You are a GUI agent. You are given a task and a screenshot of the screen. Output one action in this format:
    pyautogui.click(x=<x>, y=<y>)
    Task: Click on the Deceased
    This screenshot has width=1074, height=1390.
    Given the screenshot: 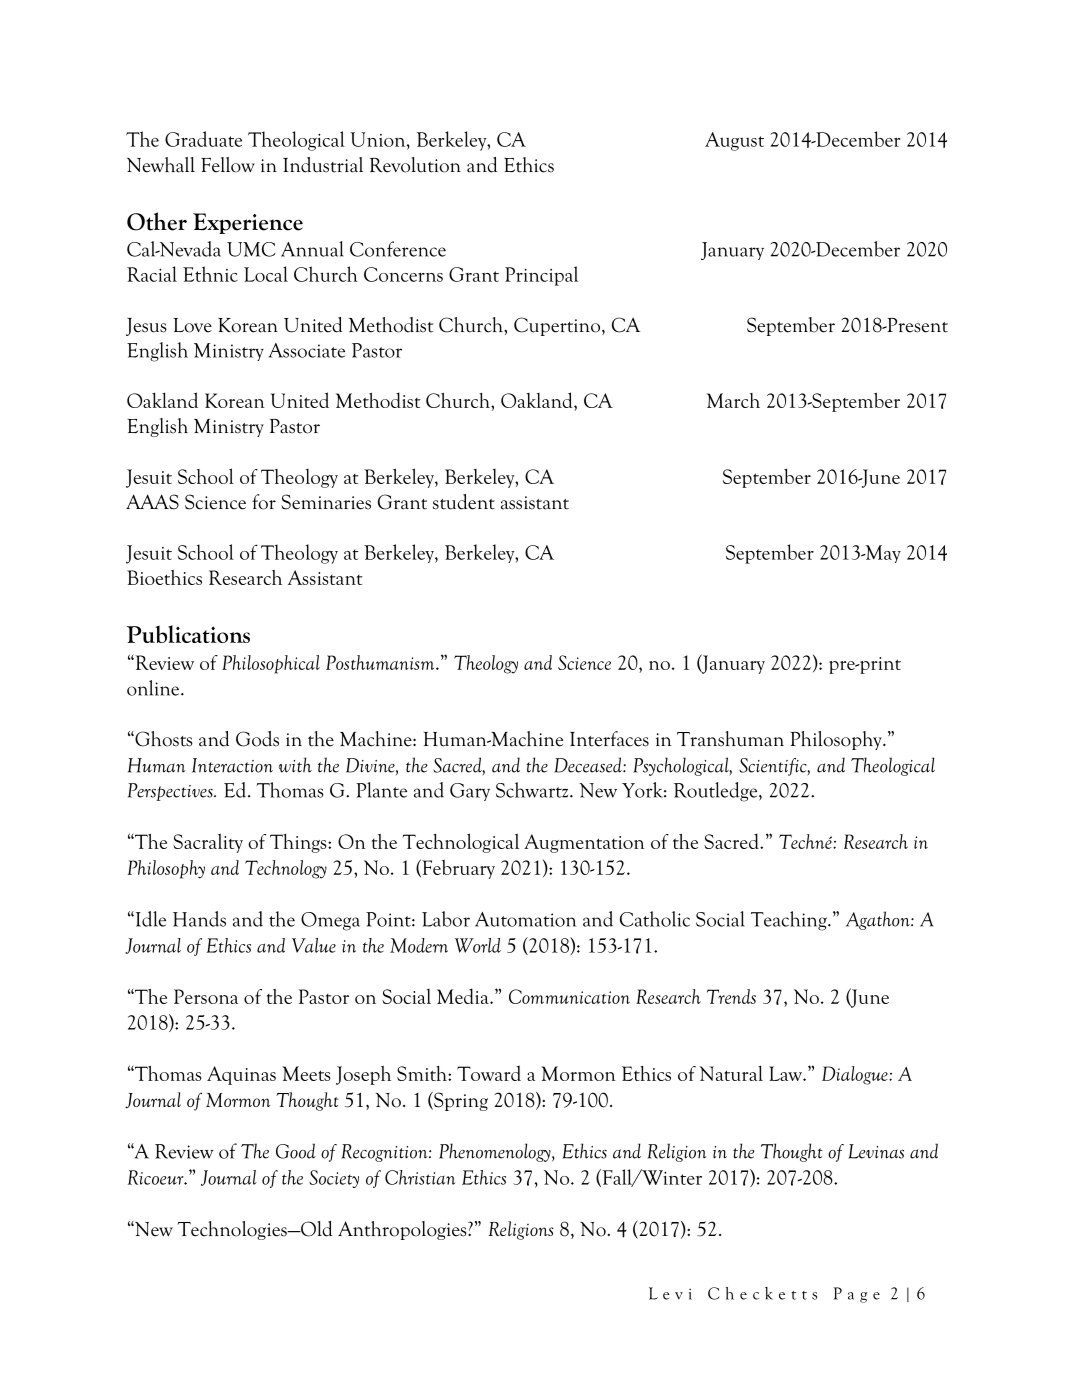 What is the action you would take?
    pyautogui.click(x=589, y=765)
